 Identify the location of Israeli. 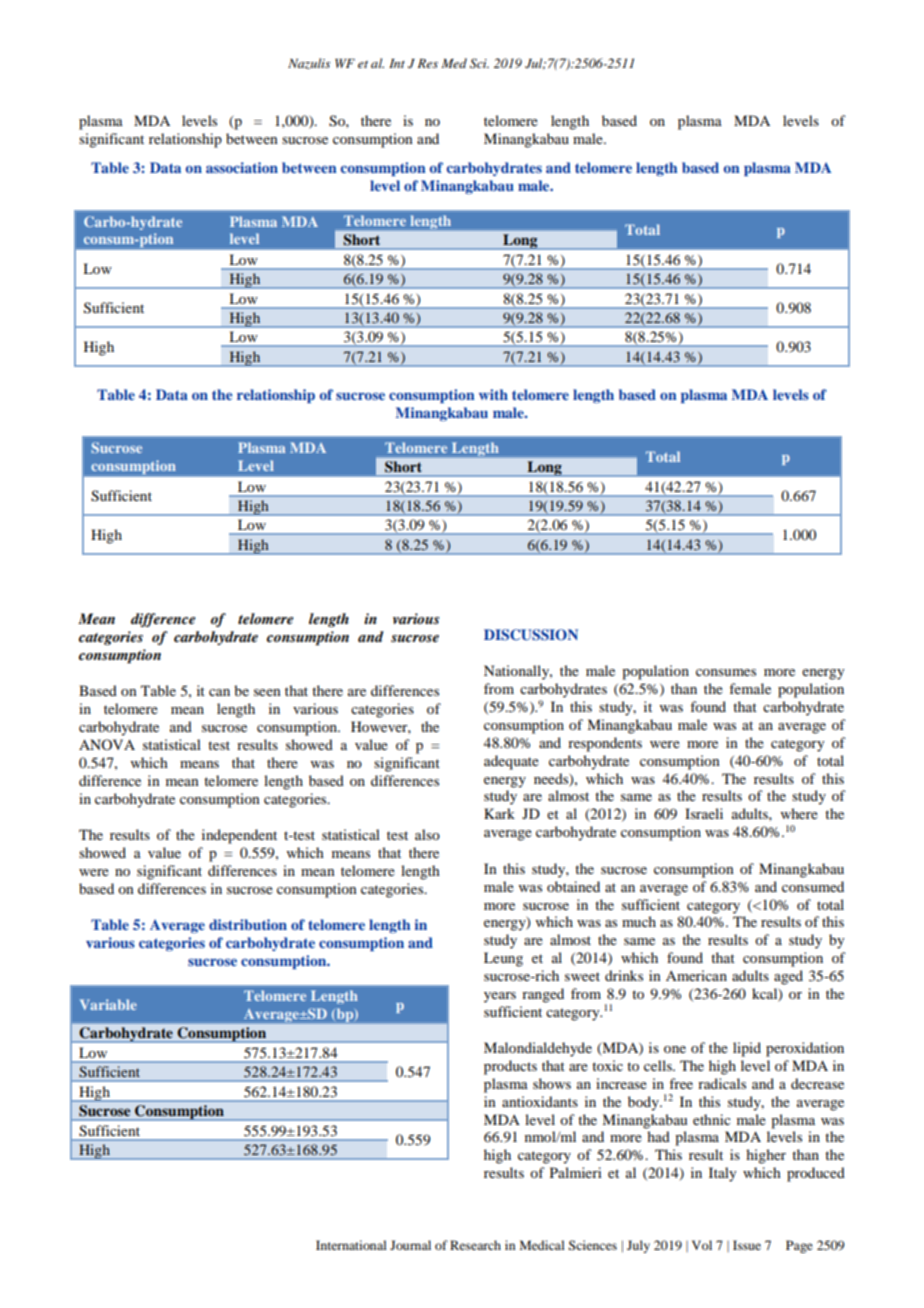
(704, 813).
